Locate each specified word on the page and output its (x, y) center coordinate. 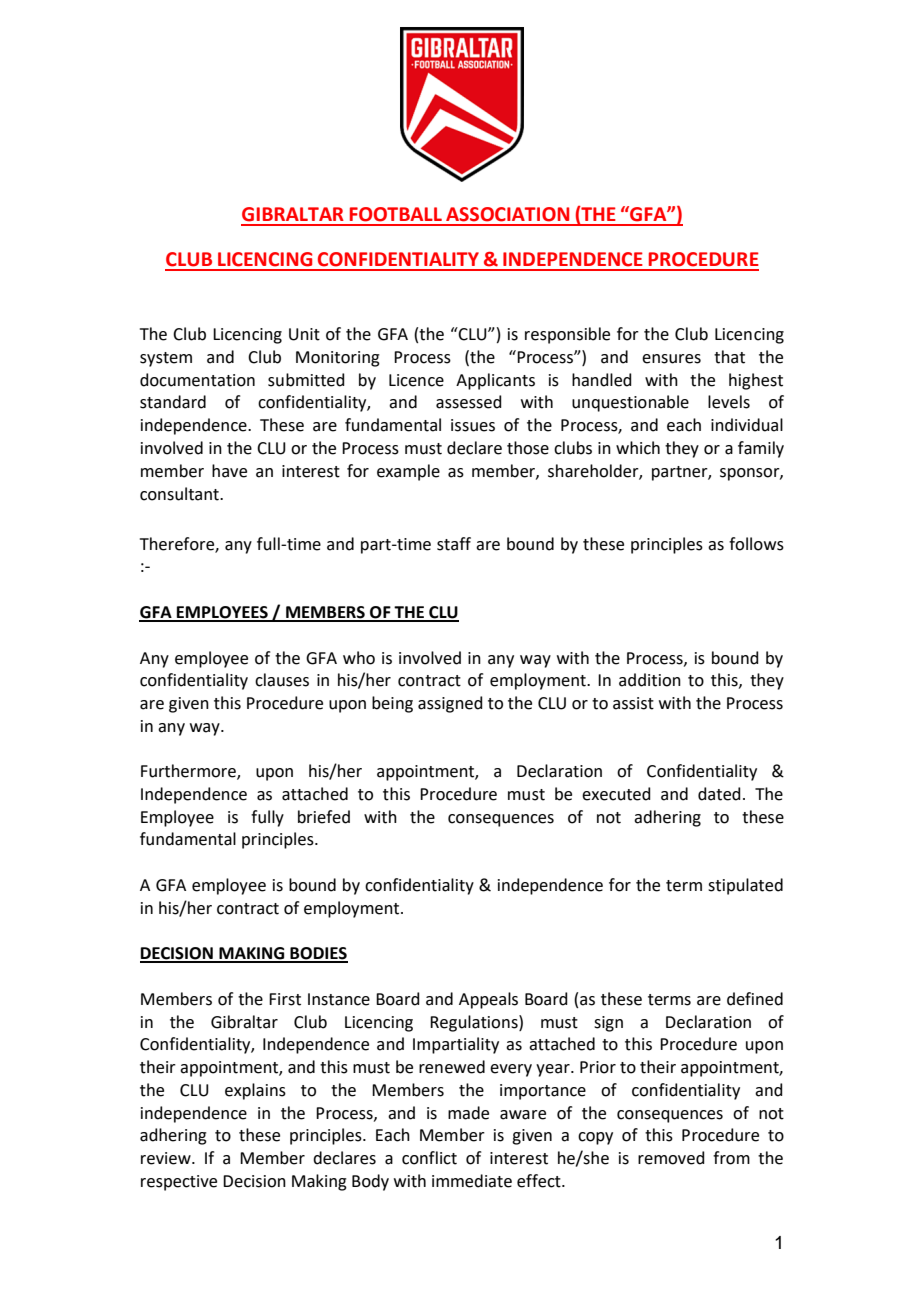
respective (179, 1183)
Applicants (495, 381)
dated (719, 794)
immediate (472, 1181)
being (392, 704)
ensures (671, 359)
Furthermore (189, 772)
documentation (197, 380)
